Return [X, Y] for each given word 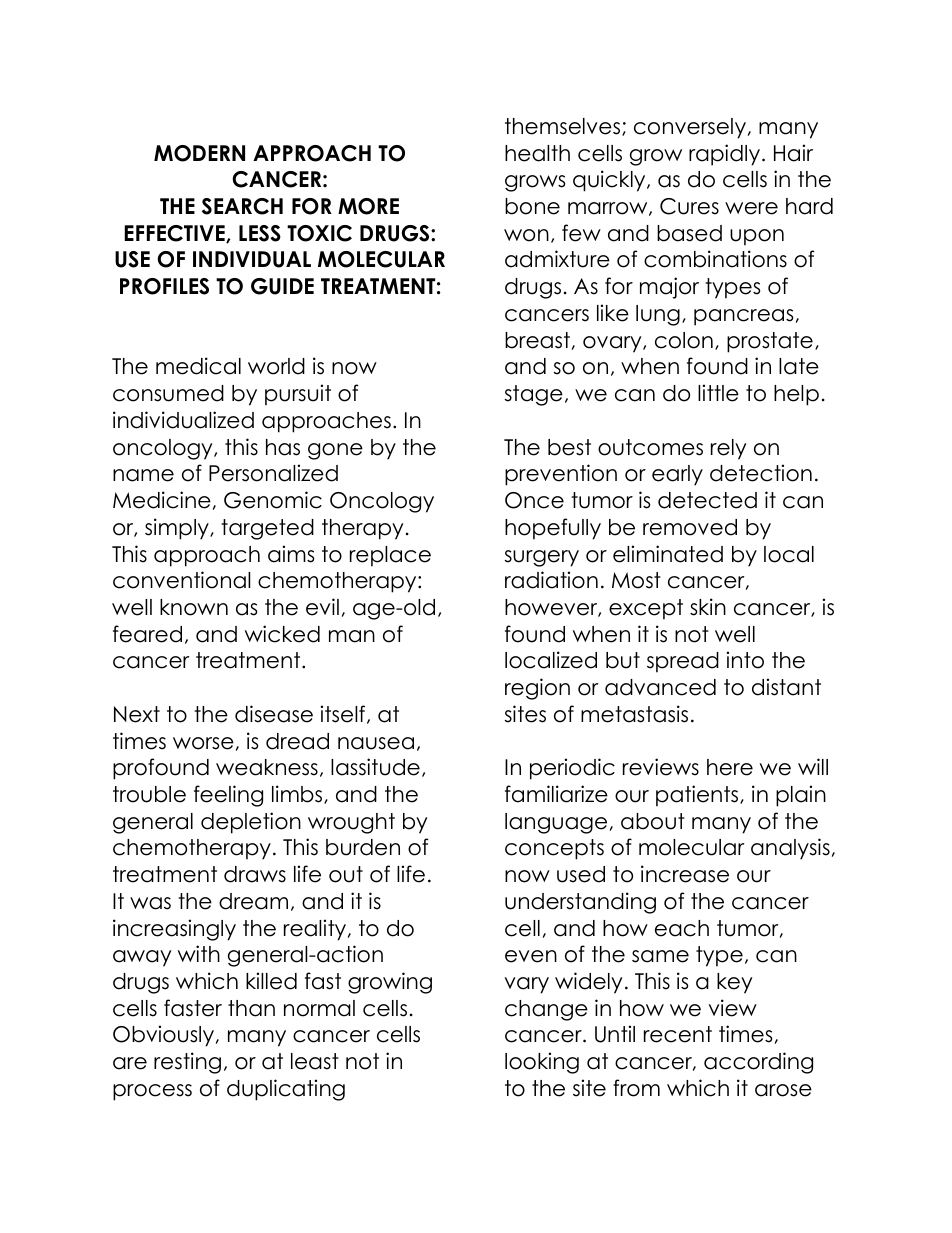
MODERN [199, 153]
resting [187, 1063]
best [569, 447]
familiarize [556, 794]
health [537, 153]
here [730, 767]
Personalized [273, 473]
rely [729, 449]
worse [203, 743]
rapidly [724, 155]
